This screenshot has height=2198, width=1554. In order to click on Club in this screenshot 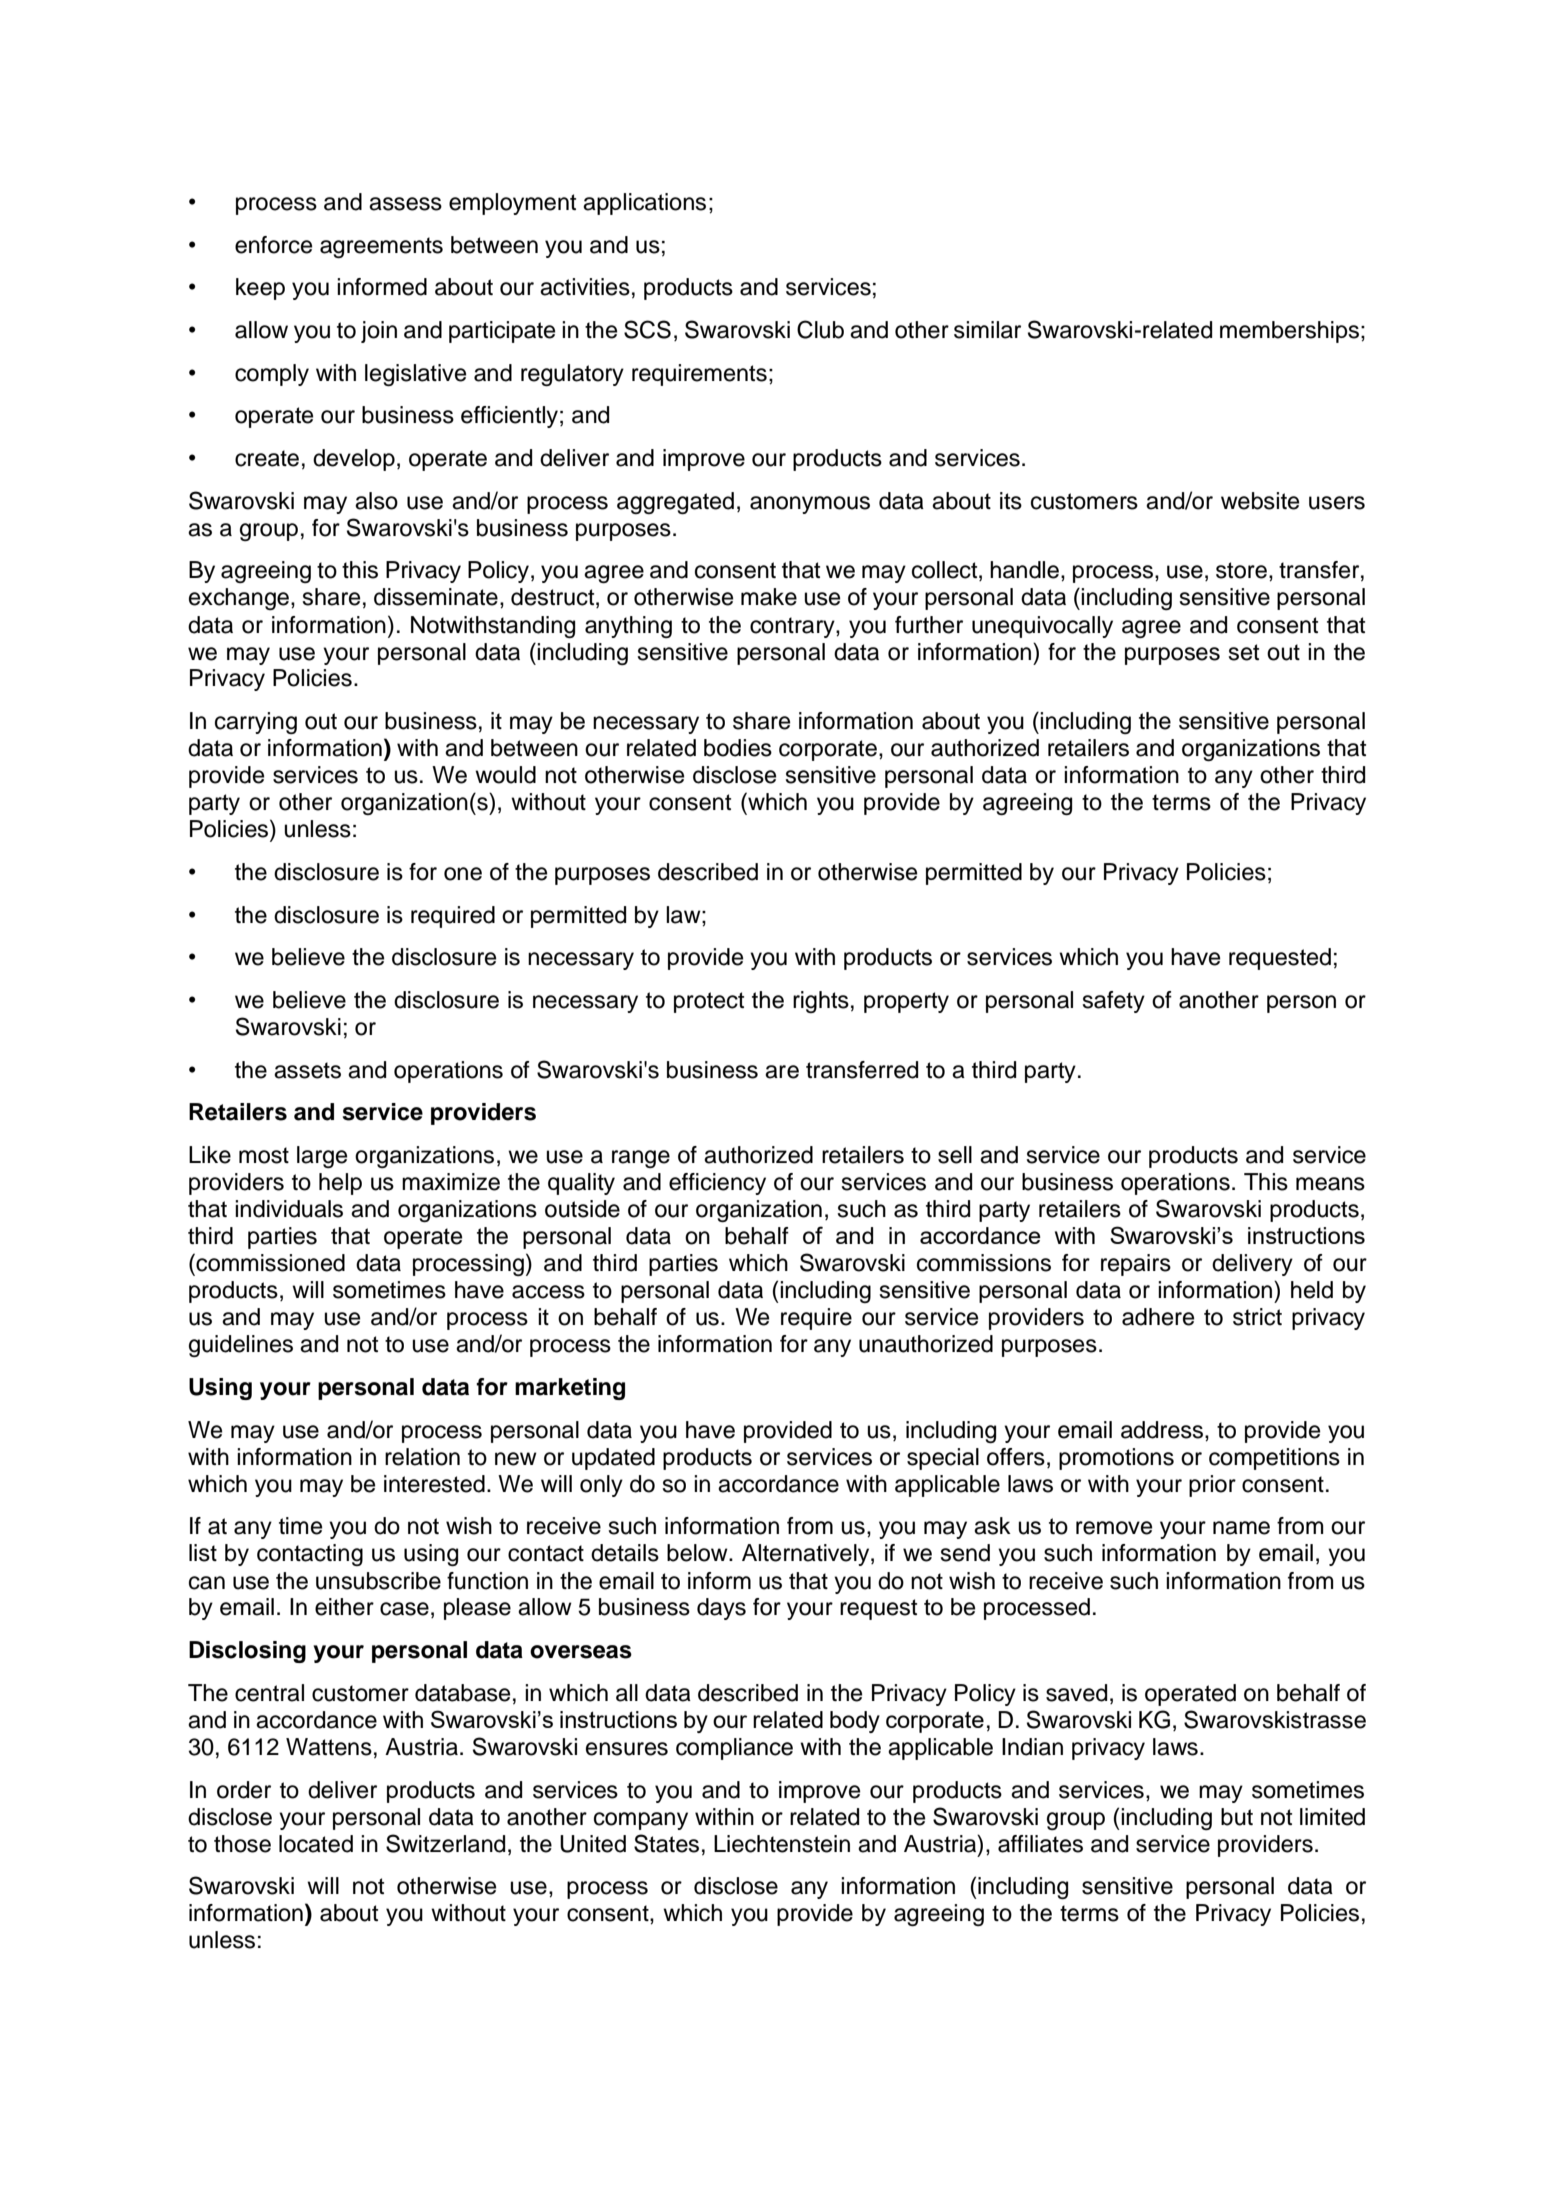, I will do `click(820, 329)`.
